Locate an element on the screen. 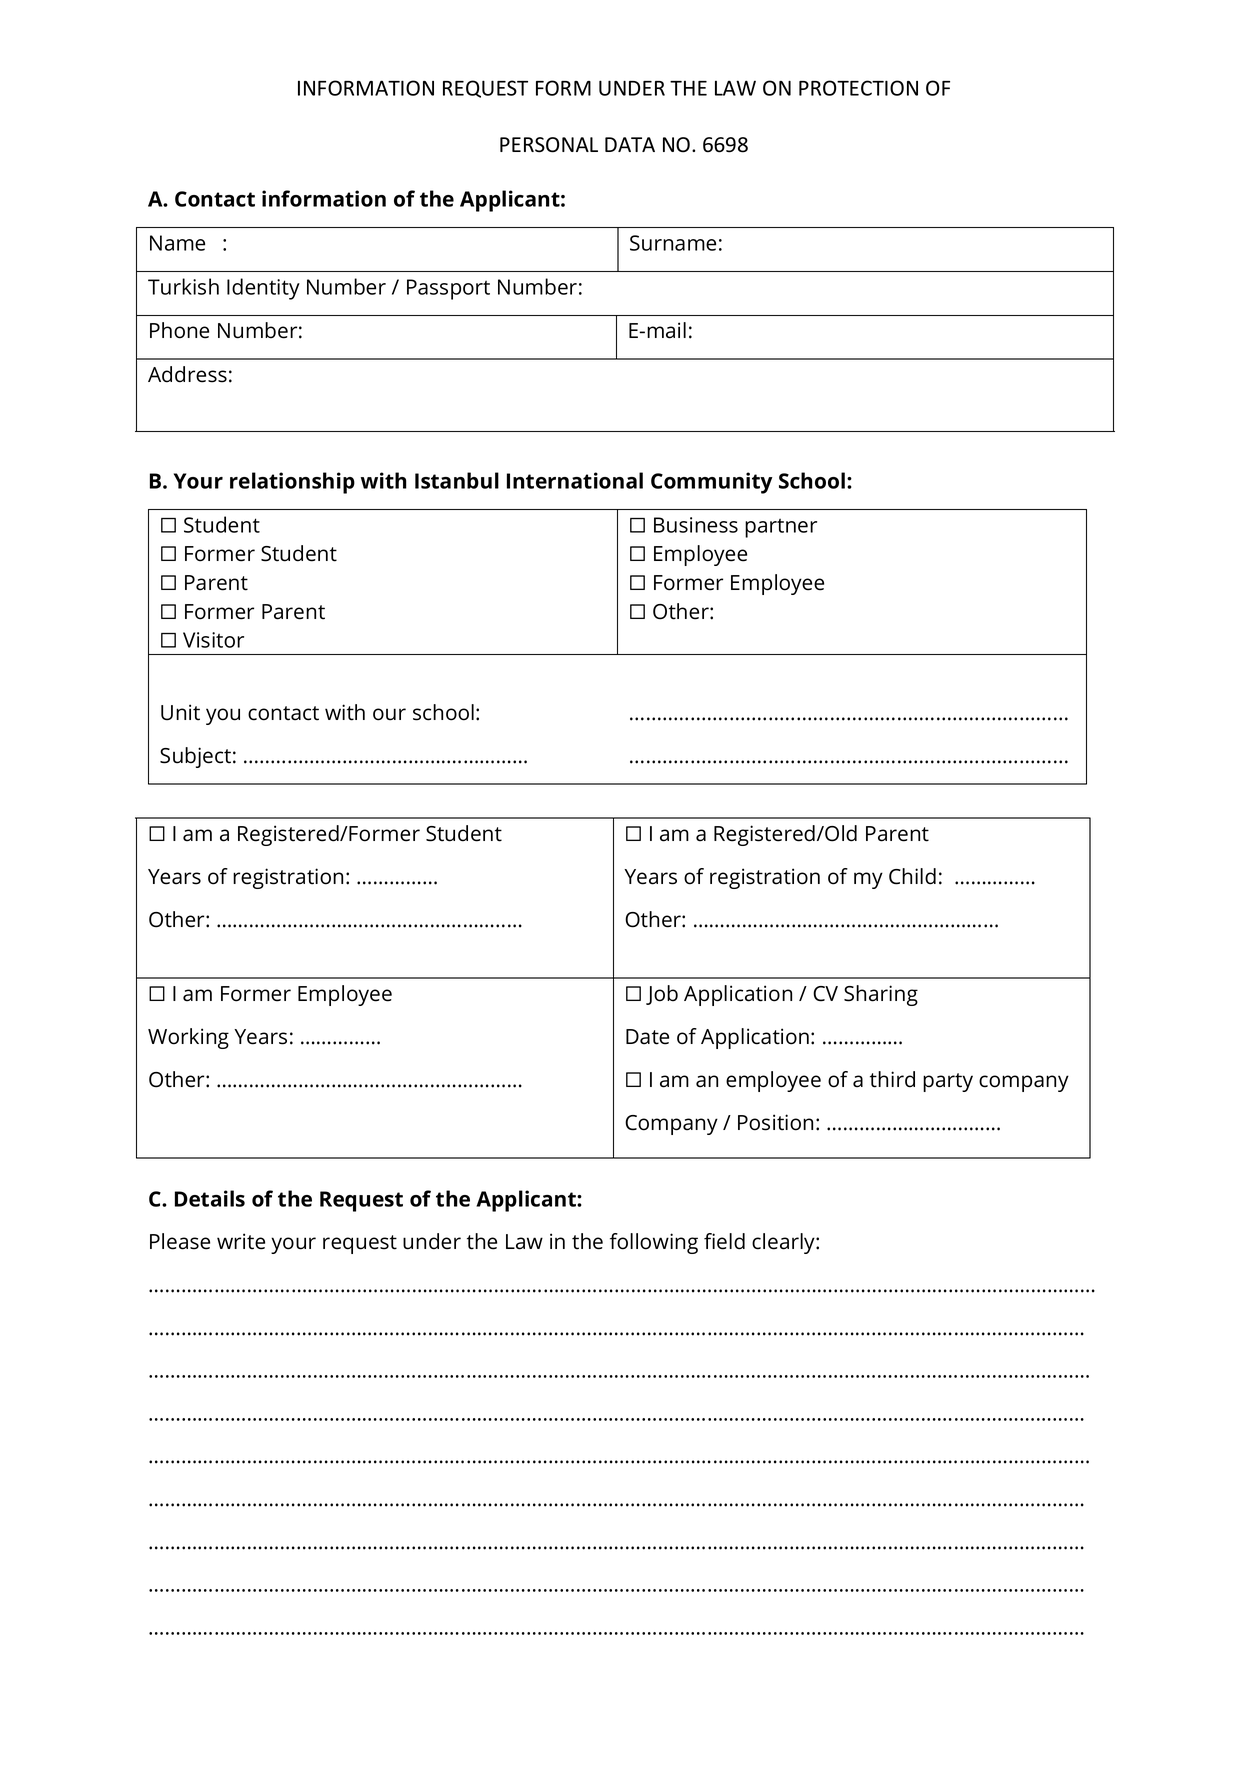 The width and height of the screenshot is (1248, 1765). Identity is located at coordinates (263, 289).
